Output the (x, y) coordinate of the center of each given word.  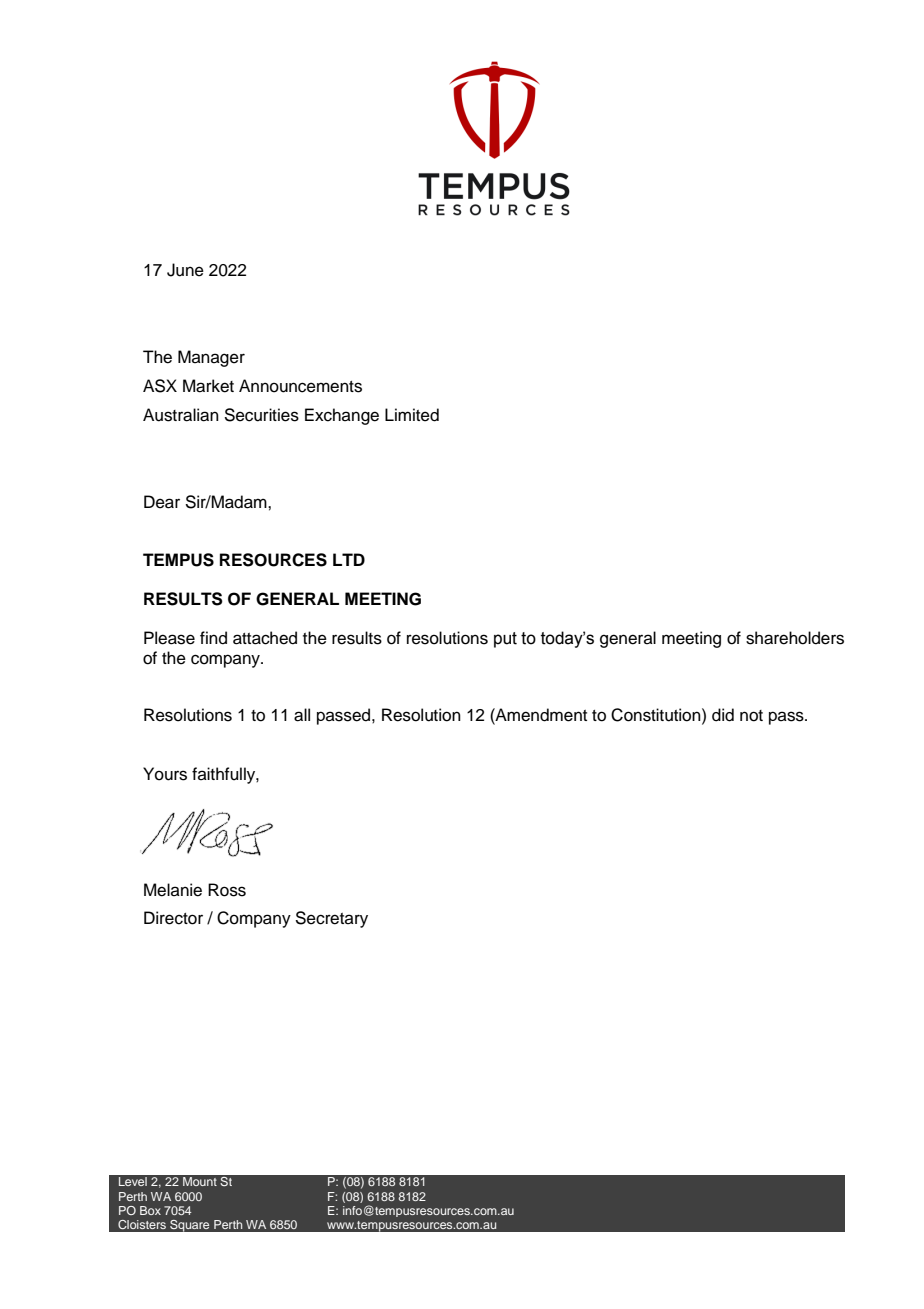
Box (150, 1210)
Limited (412, 415)
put (505, 640)
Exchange (342, 416)
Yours (165, 774)
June (185, 270)
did (723, 715)
